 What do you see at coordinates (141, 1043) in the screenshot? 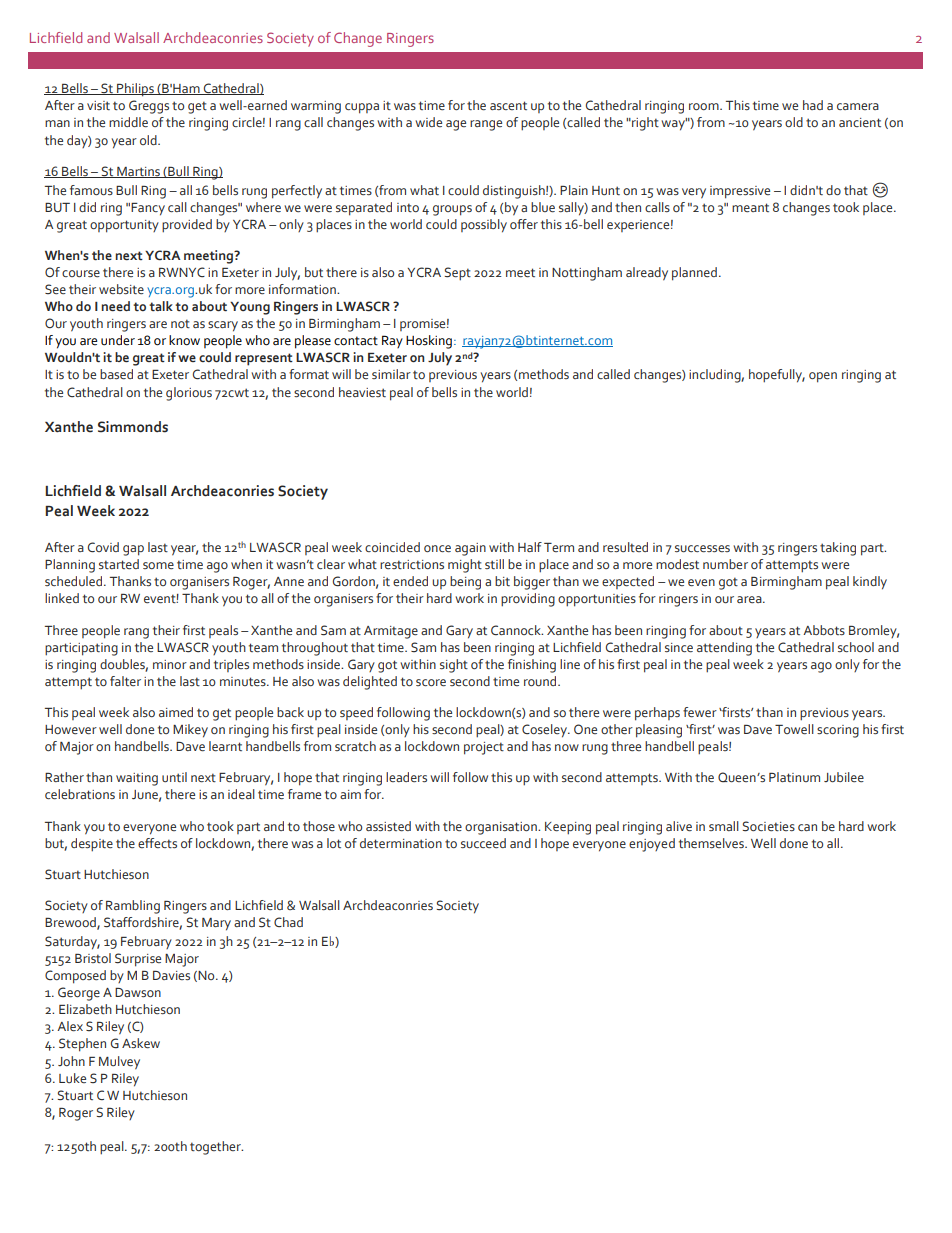
I see `Askew` at bounding box center [141, 1043].
